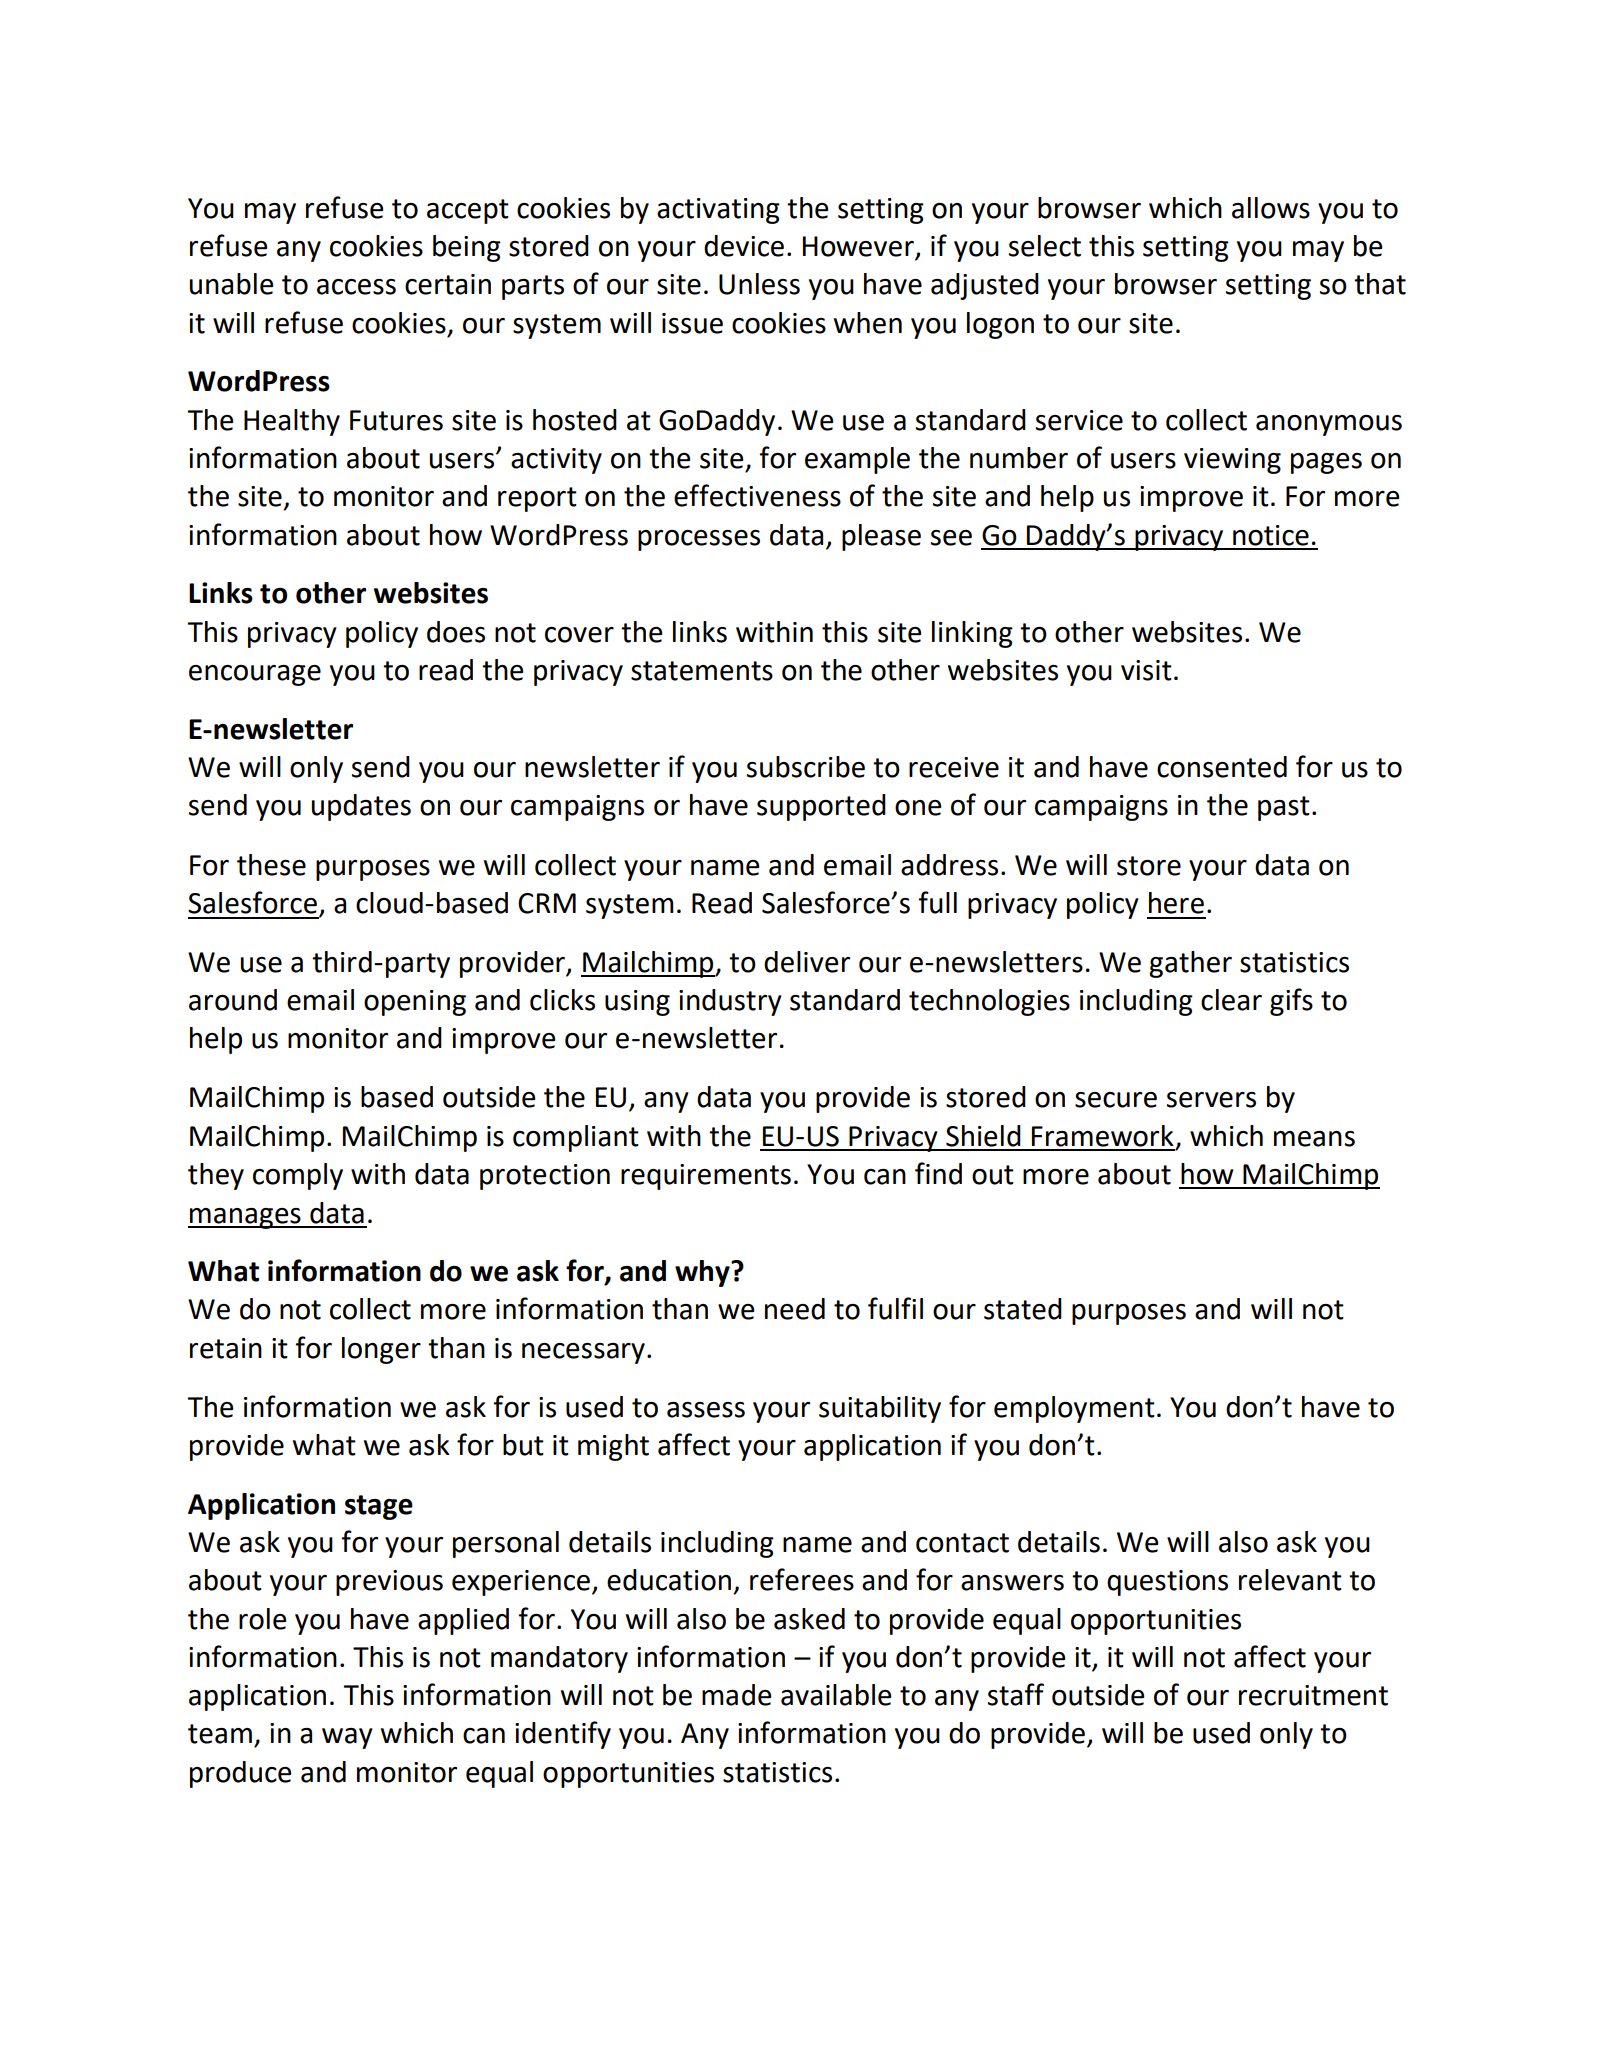 This screenshot has height=2066, width=1597. Describe the element at coordinates (381, 1350) in the screenshot. I see `longer` at that location.
